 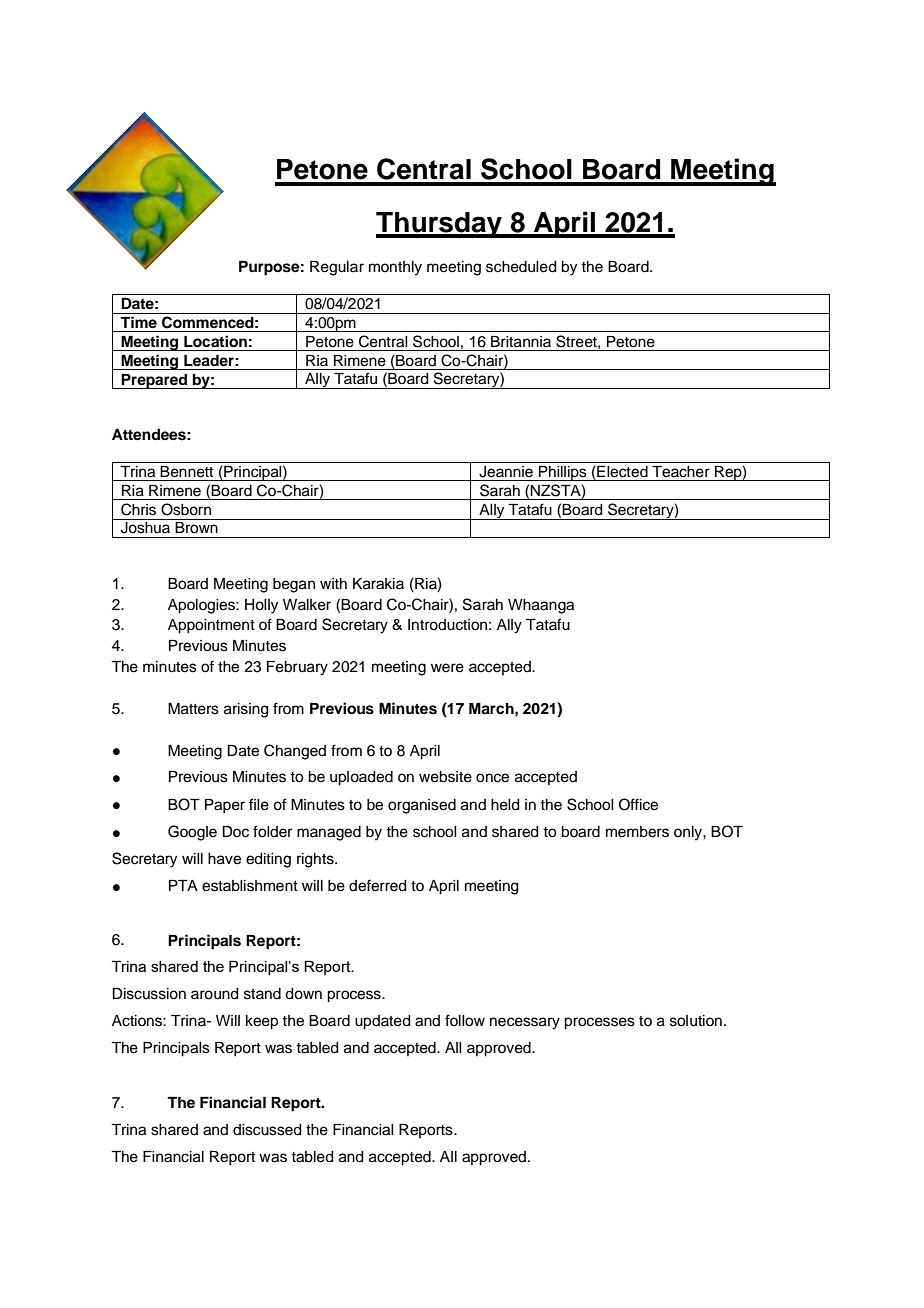 I want to click on Regular, so click(x=337, y=268).
